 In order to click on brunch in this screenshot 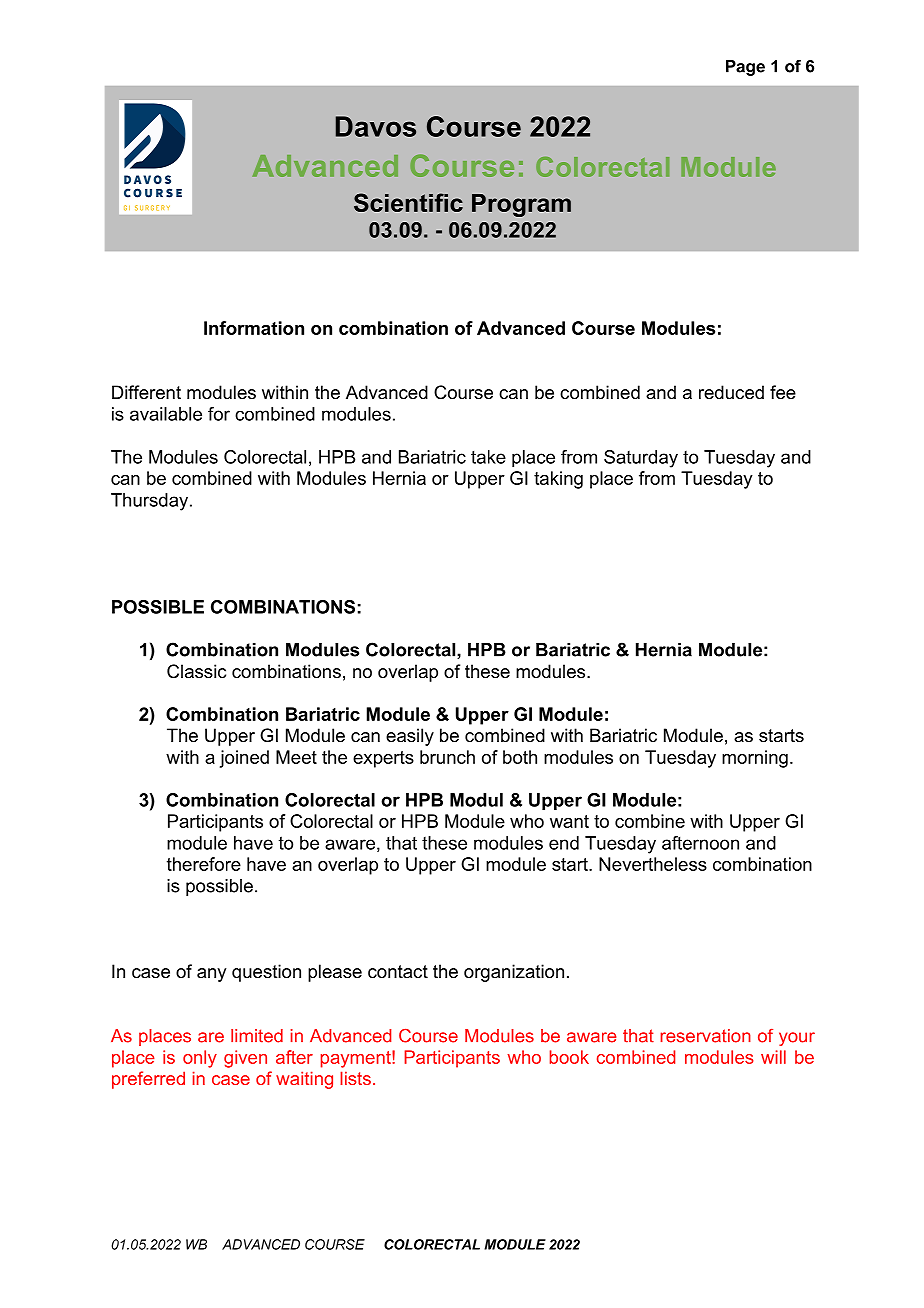, I will do `click(447, 757)`.
